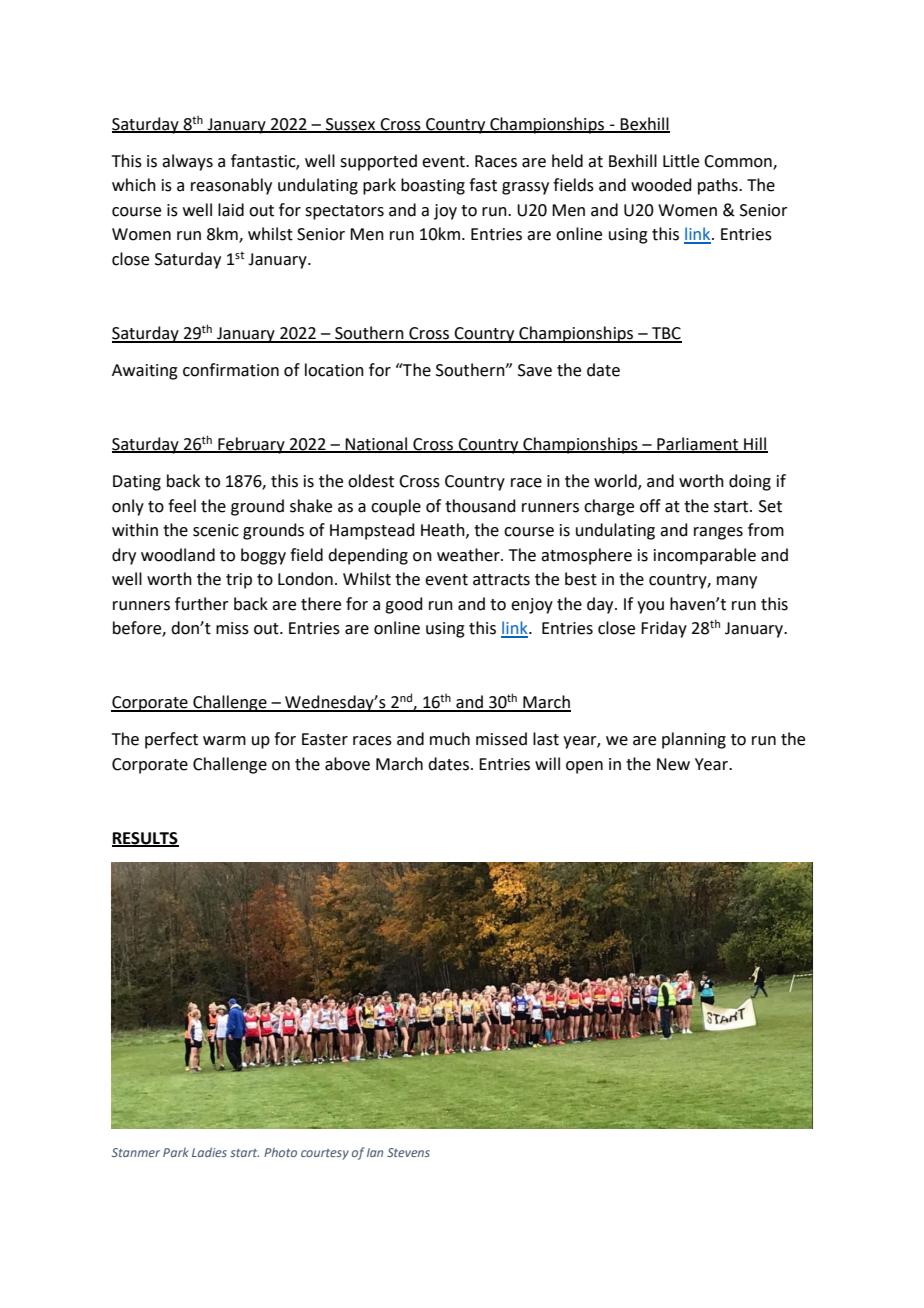 This screenshot has width=924, height=1308. Describe the element at coordinates (347, 764) in the screenshot. I see `above` at that location.
